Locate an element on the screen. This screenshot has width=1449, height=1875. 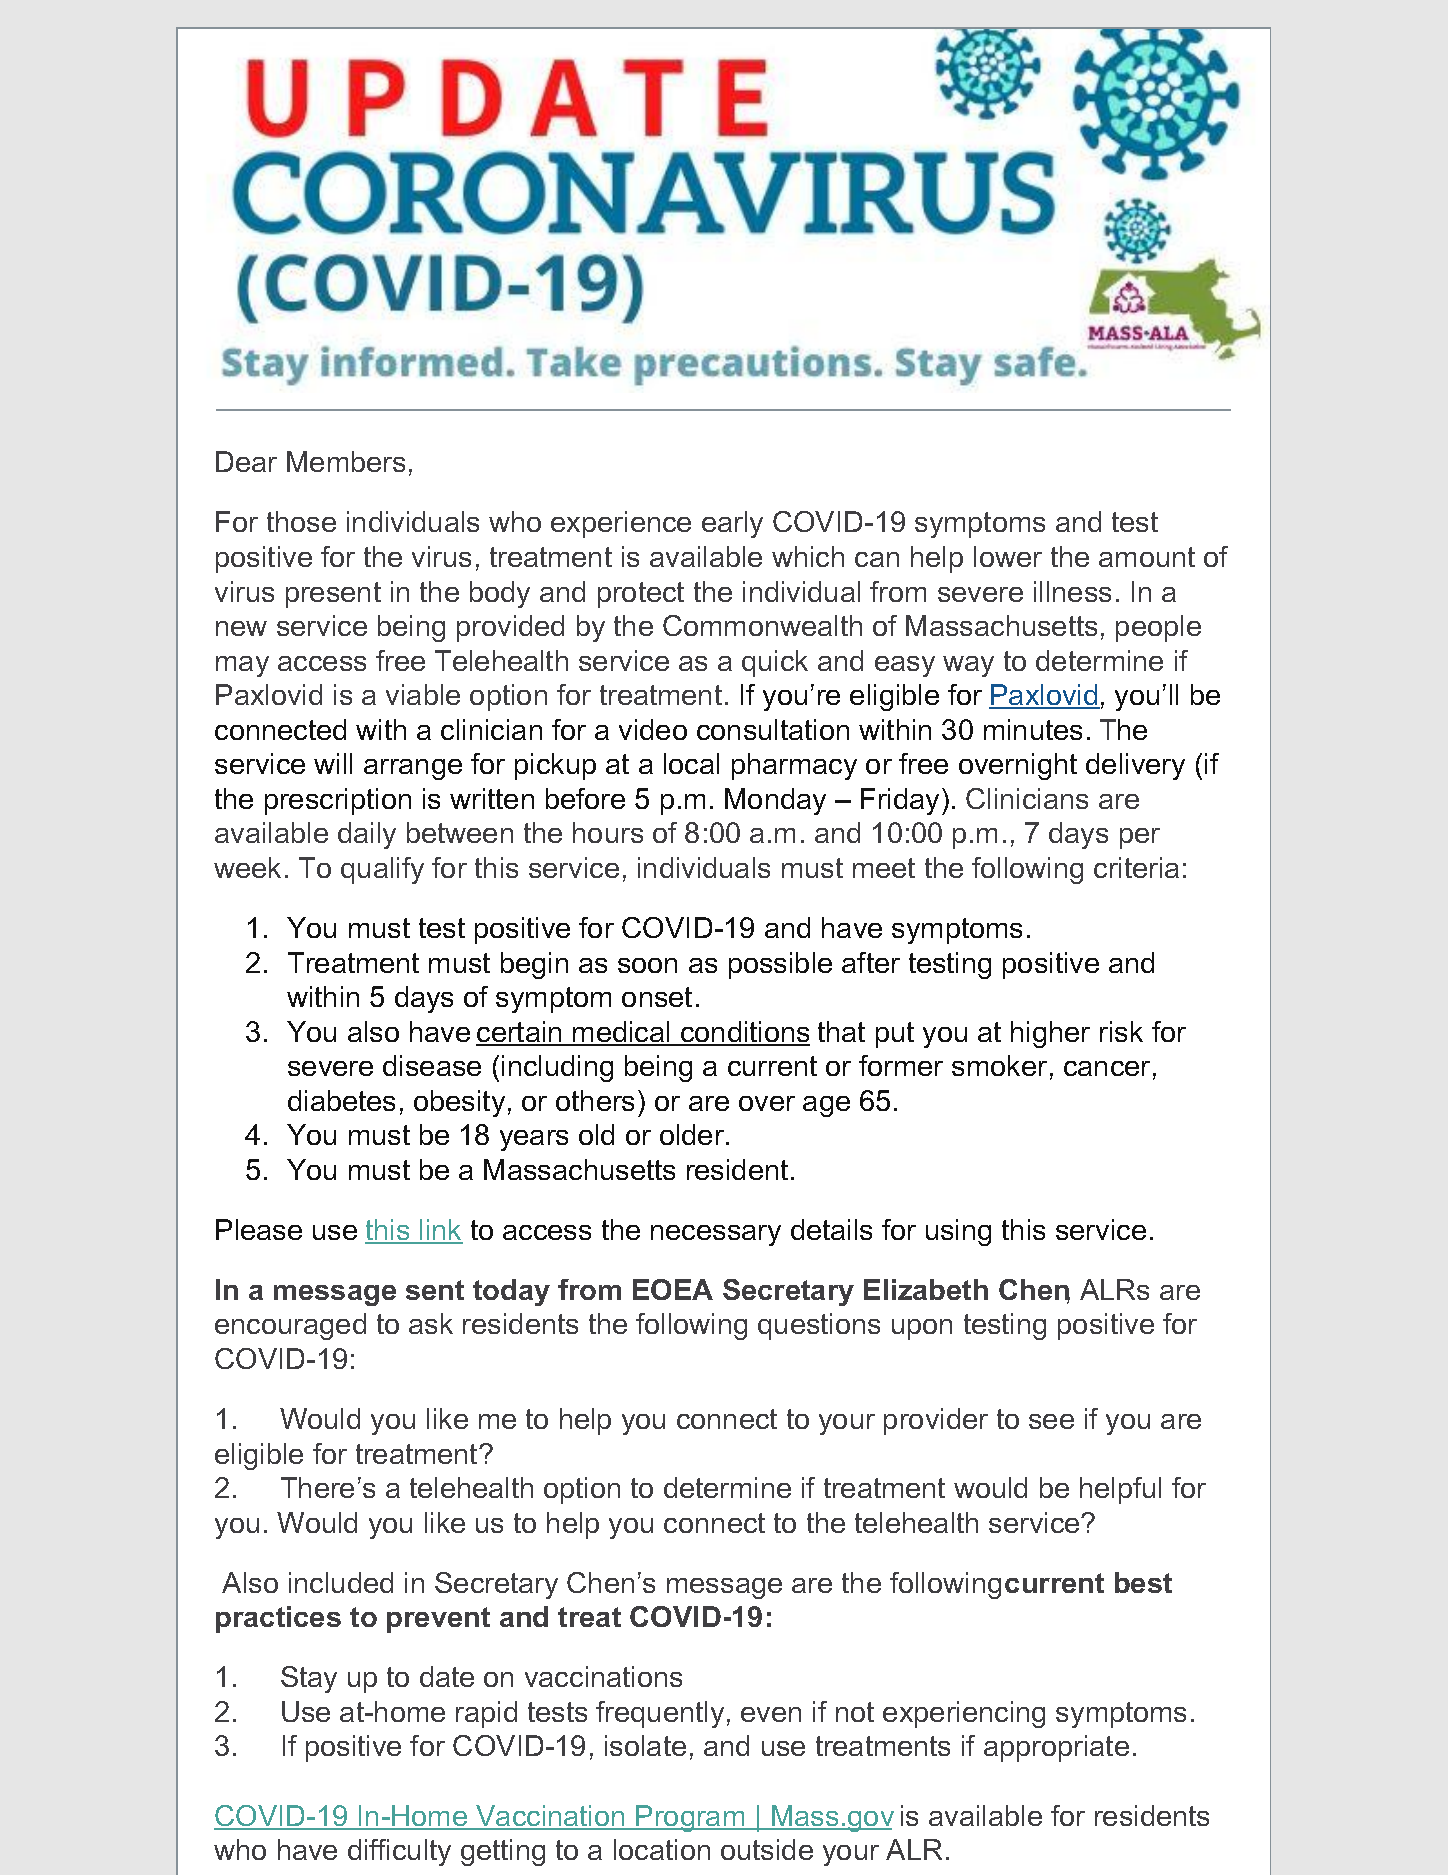
higher is located at coordinates (1050, 1034).
